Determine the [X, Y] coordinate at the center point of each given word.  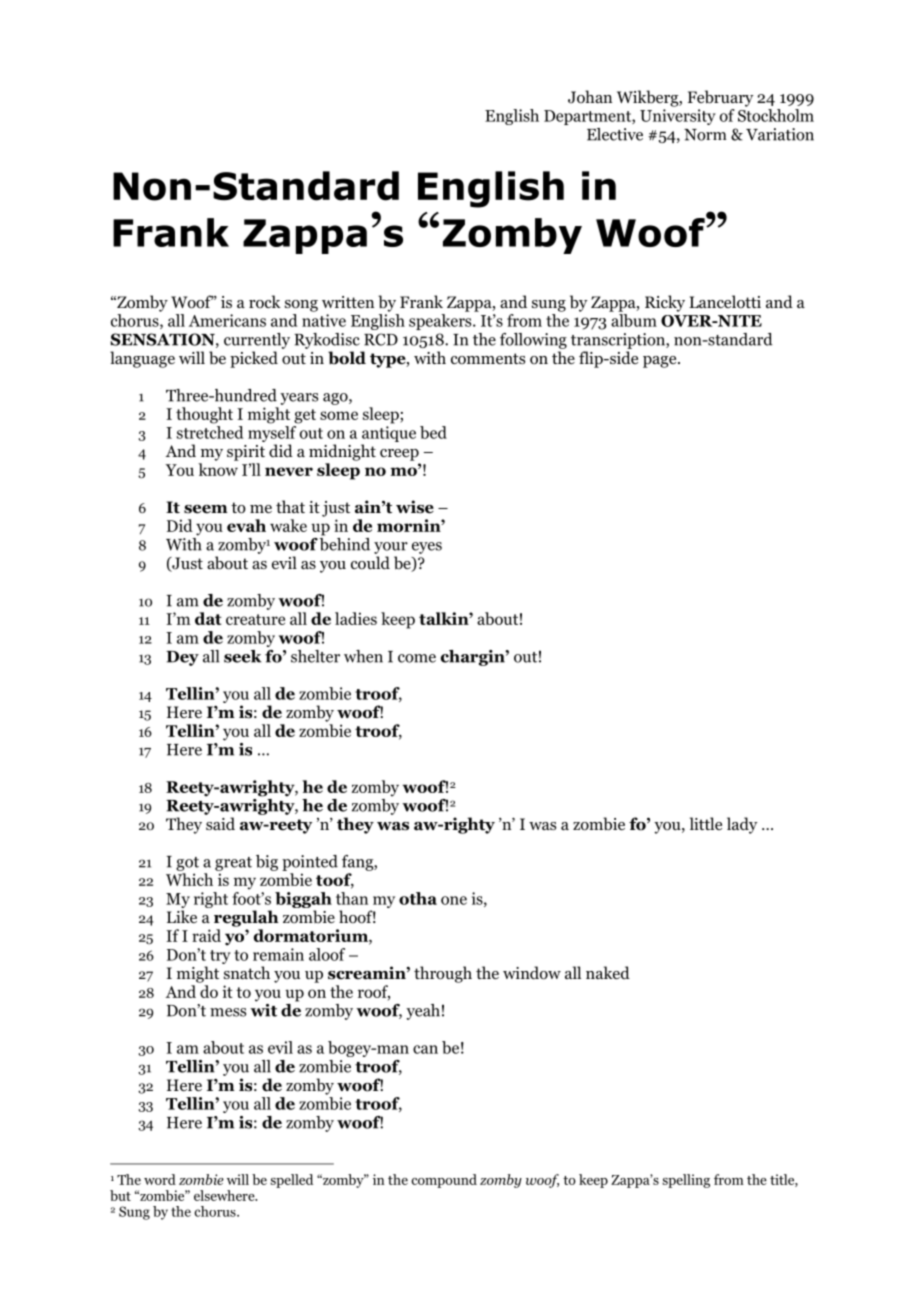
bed [433, 432]
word [160, 1179]
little [706, 823]
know [218, 469]
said [220, 823]
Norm [705, 135]
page [661, 362]
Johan [590, 97]
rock [265, 302]
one [454, 900]
